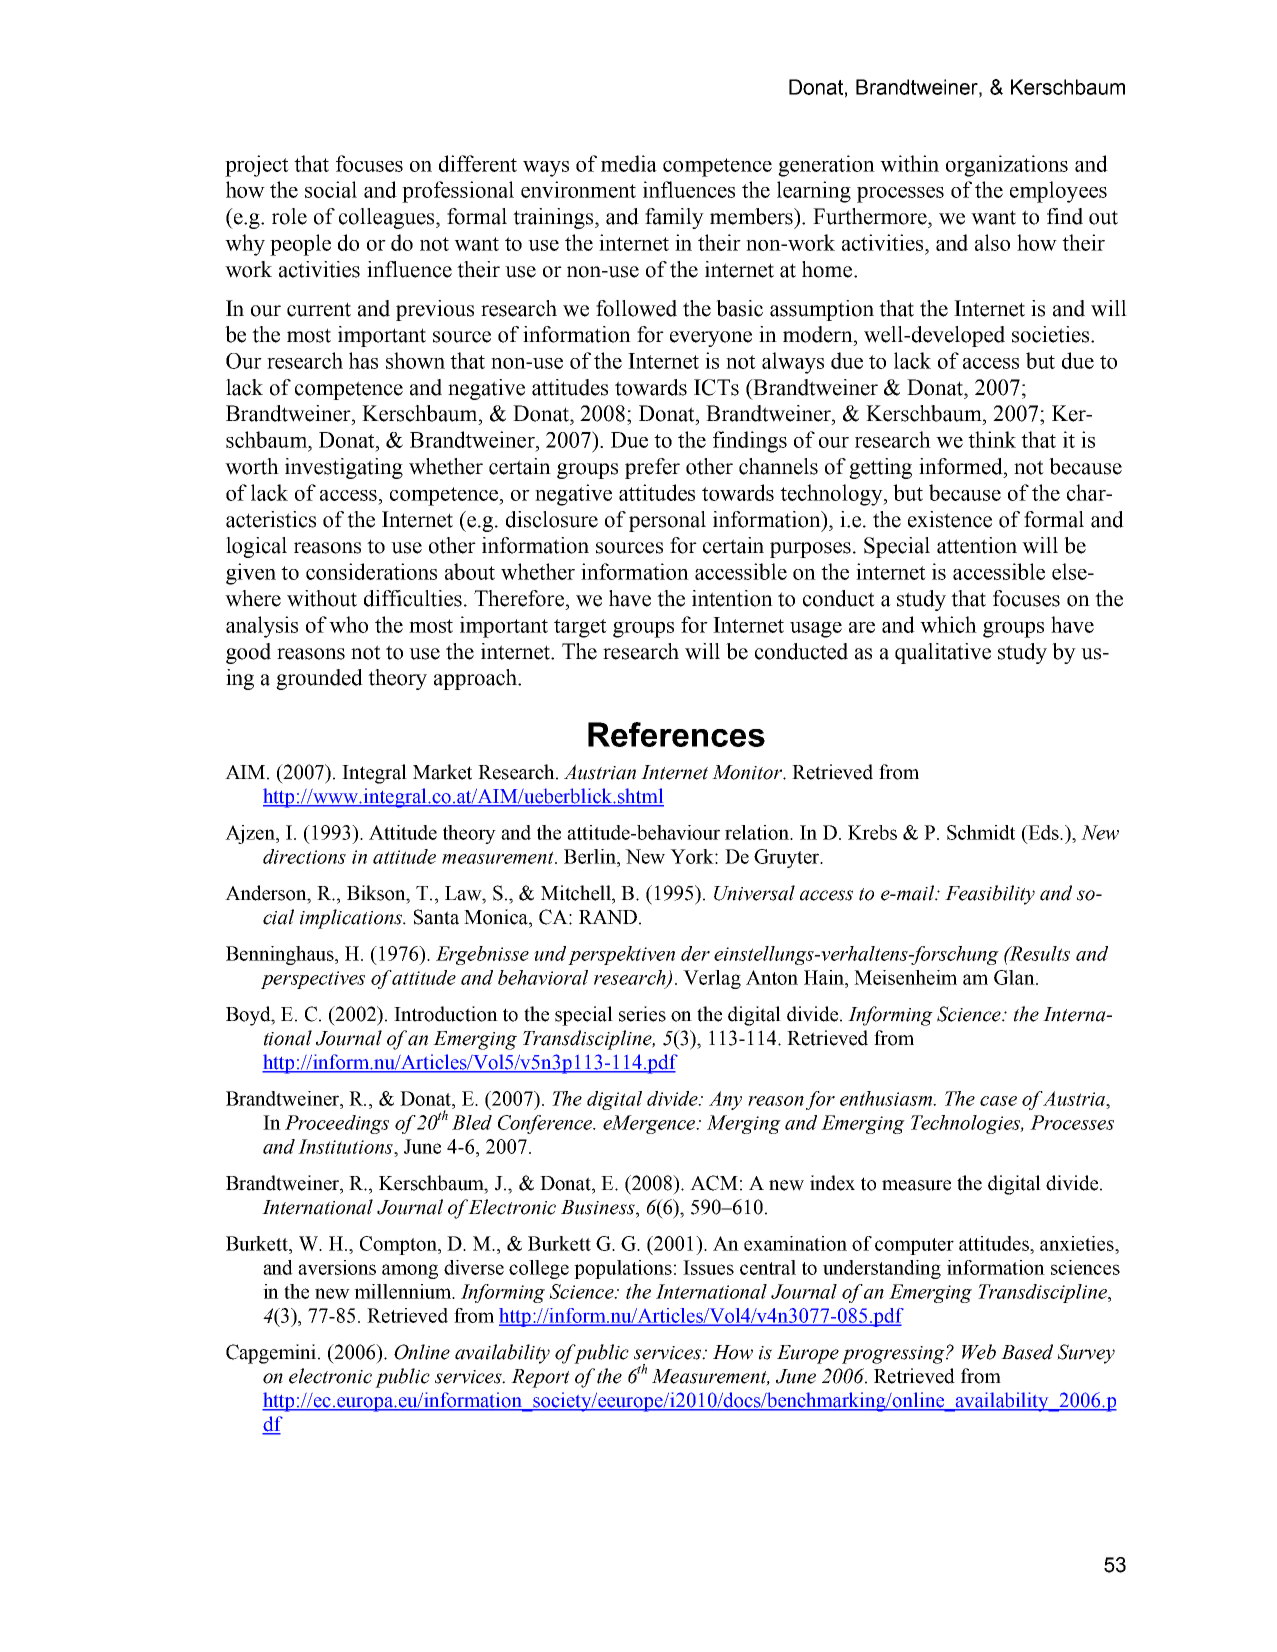 This screenshot has width=1277, height=1652. Describe the element at coordinates (732, 598) in the screenshot. I see `intention` at that location.
